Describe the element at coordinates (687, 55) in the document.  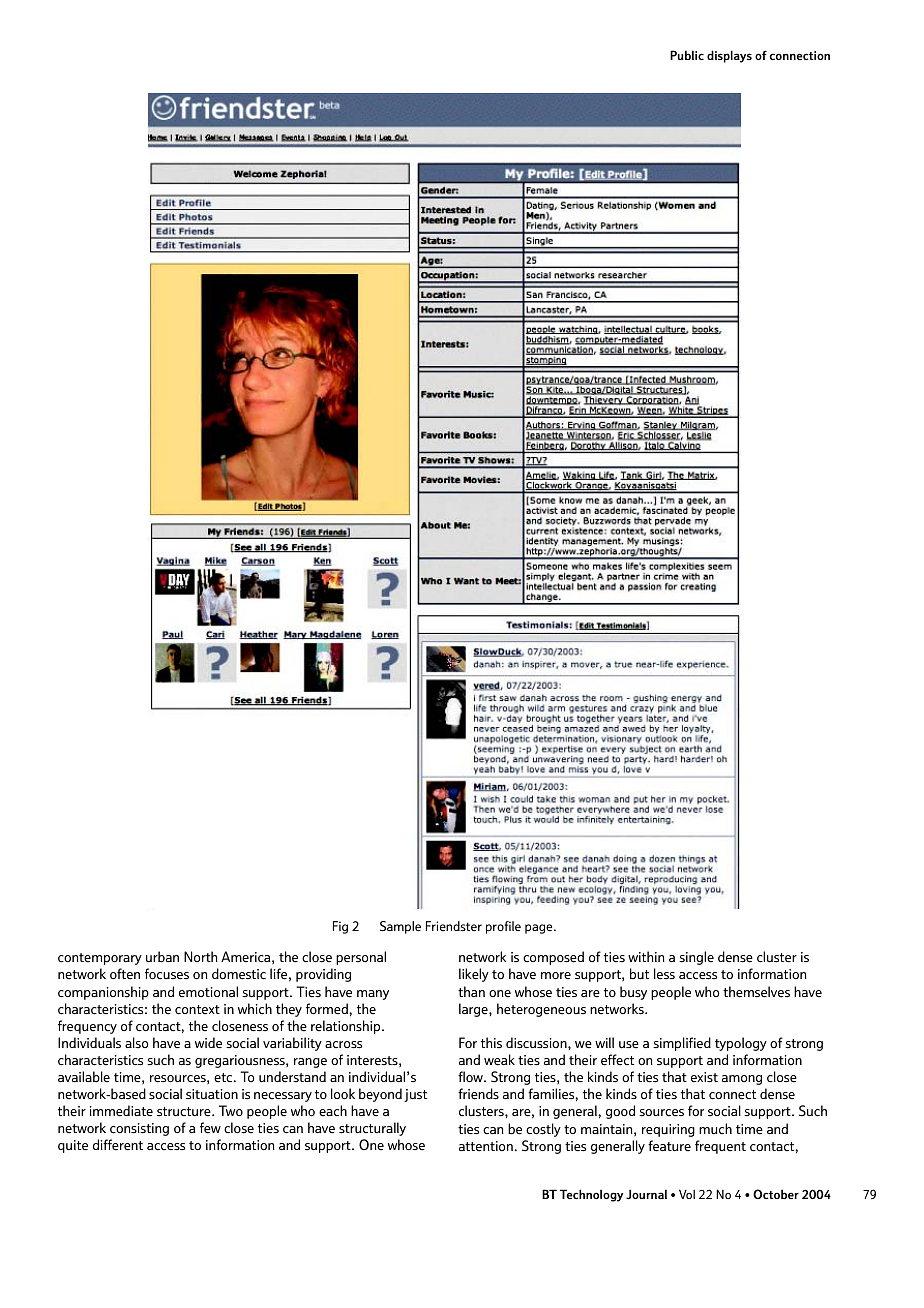
I see `Public` at that location.
